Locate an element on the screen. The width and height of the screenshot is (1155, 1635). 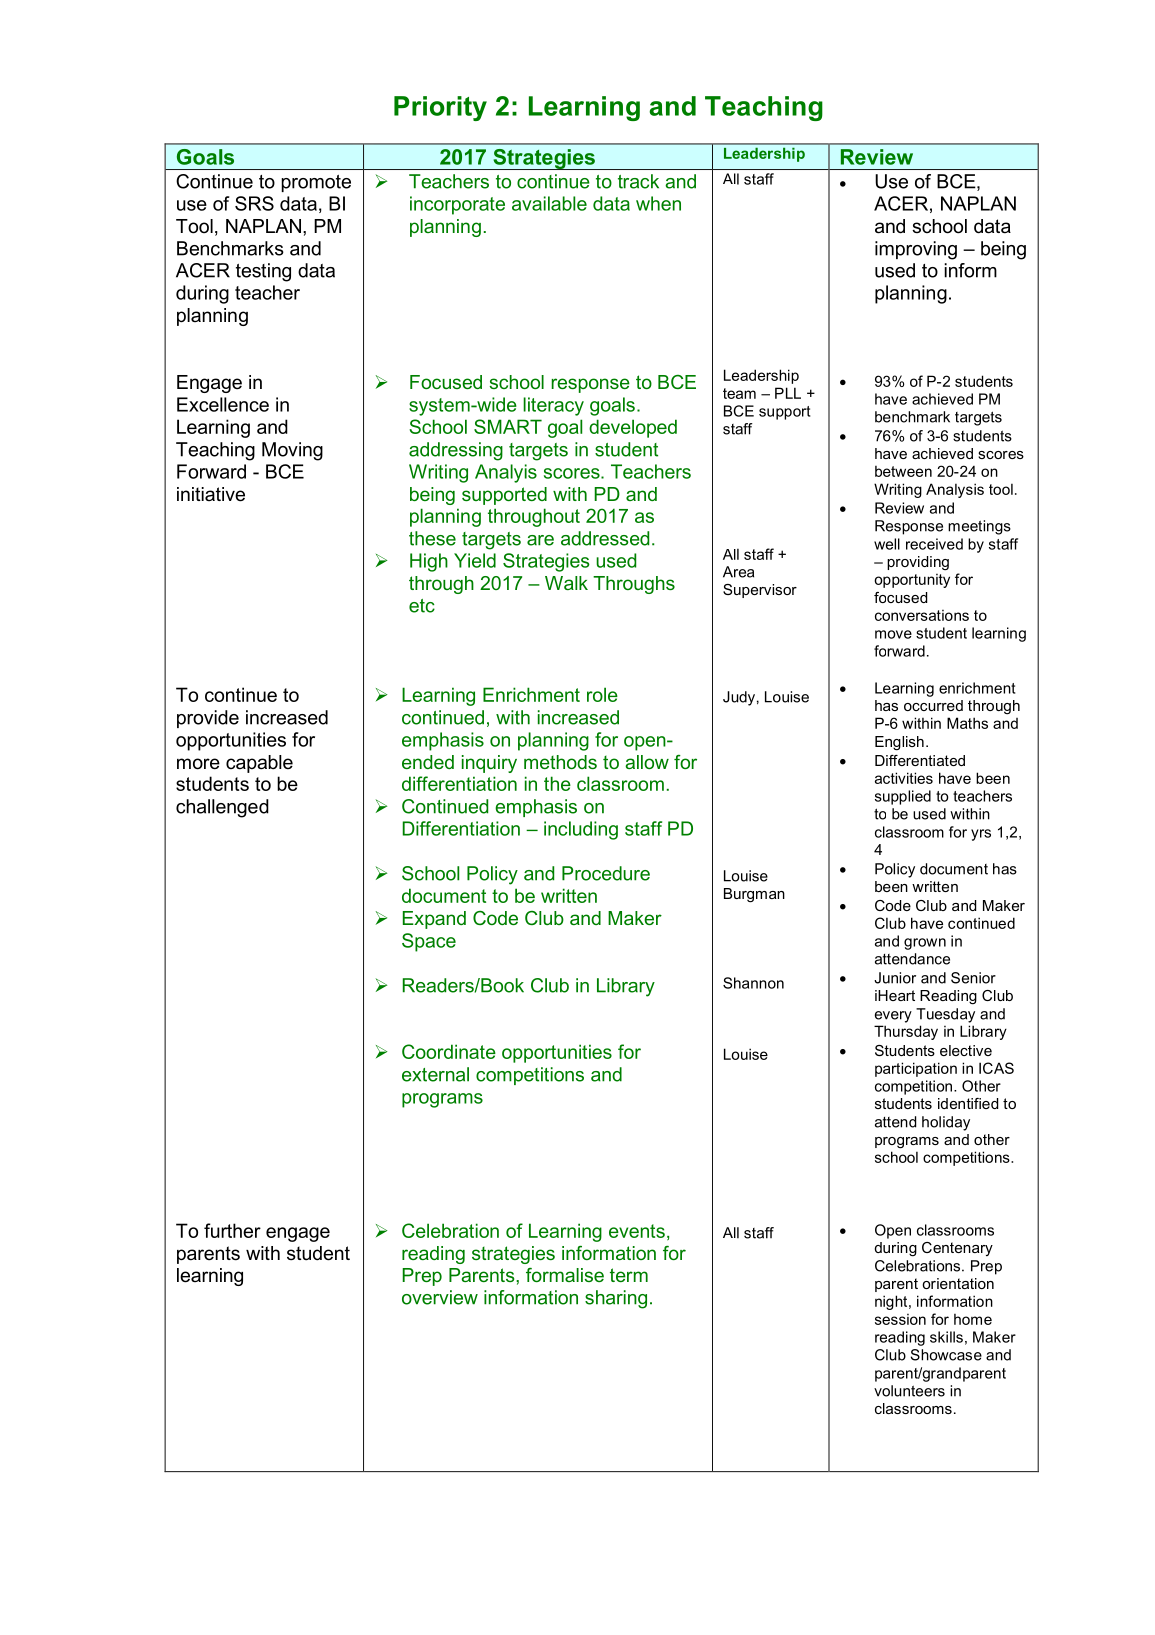
promote is located at coordinates (316, 183).
